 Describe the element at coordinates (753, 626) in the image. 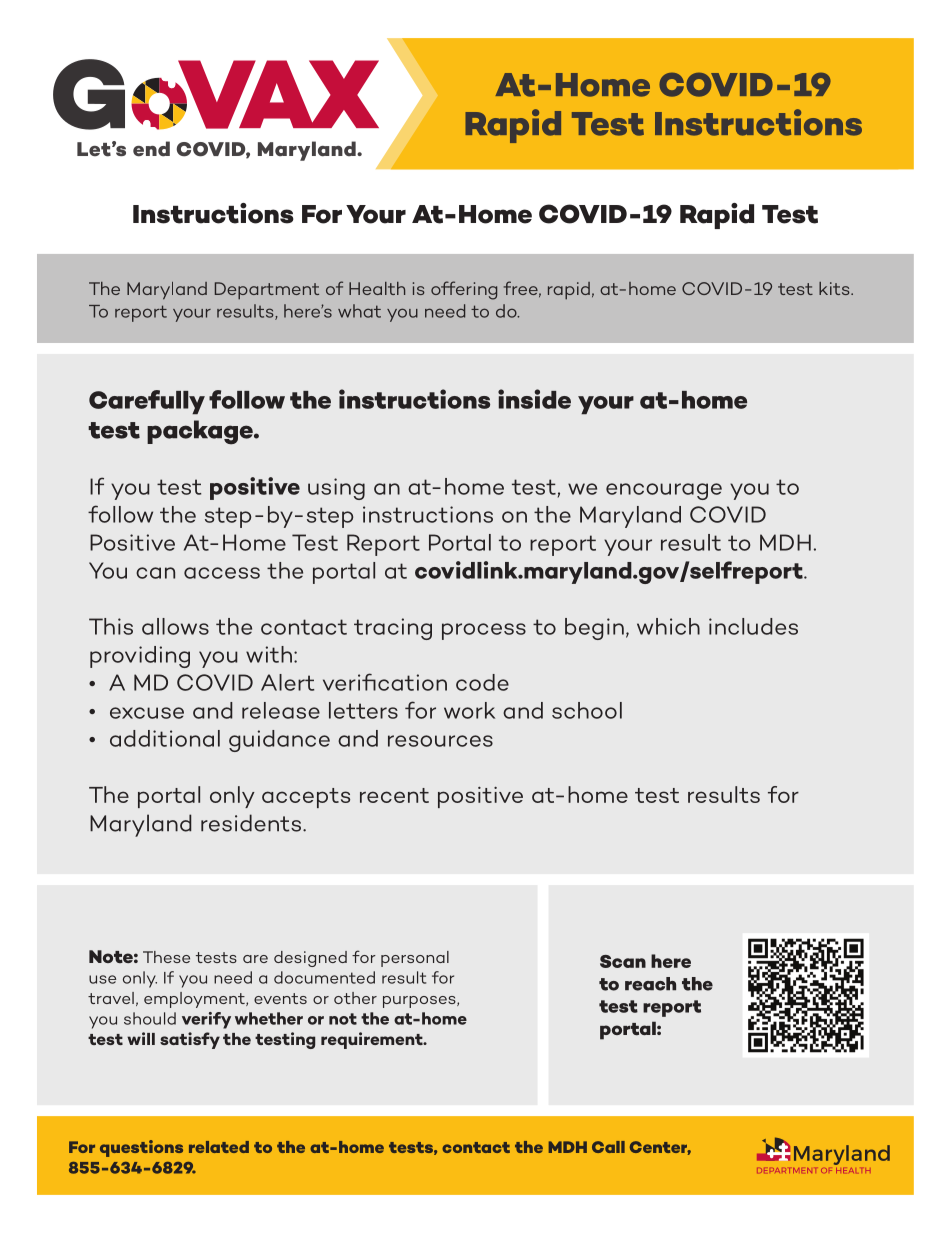

I see `includes` at that location.
